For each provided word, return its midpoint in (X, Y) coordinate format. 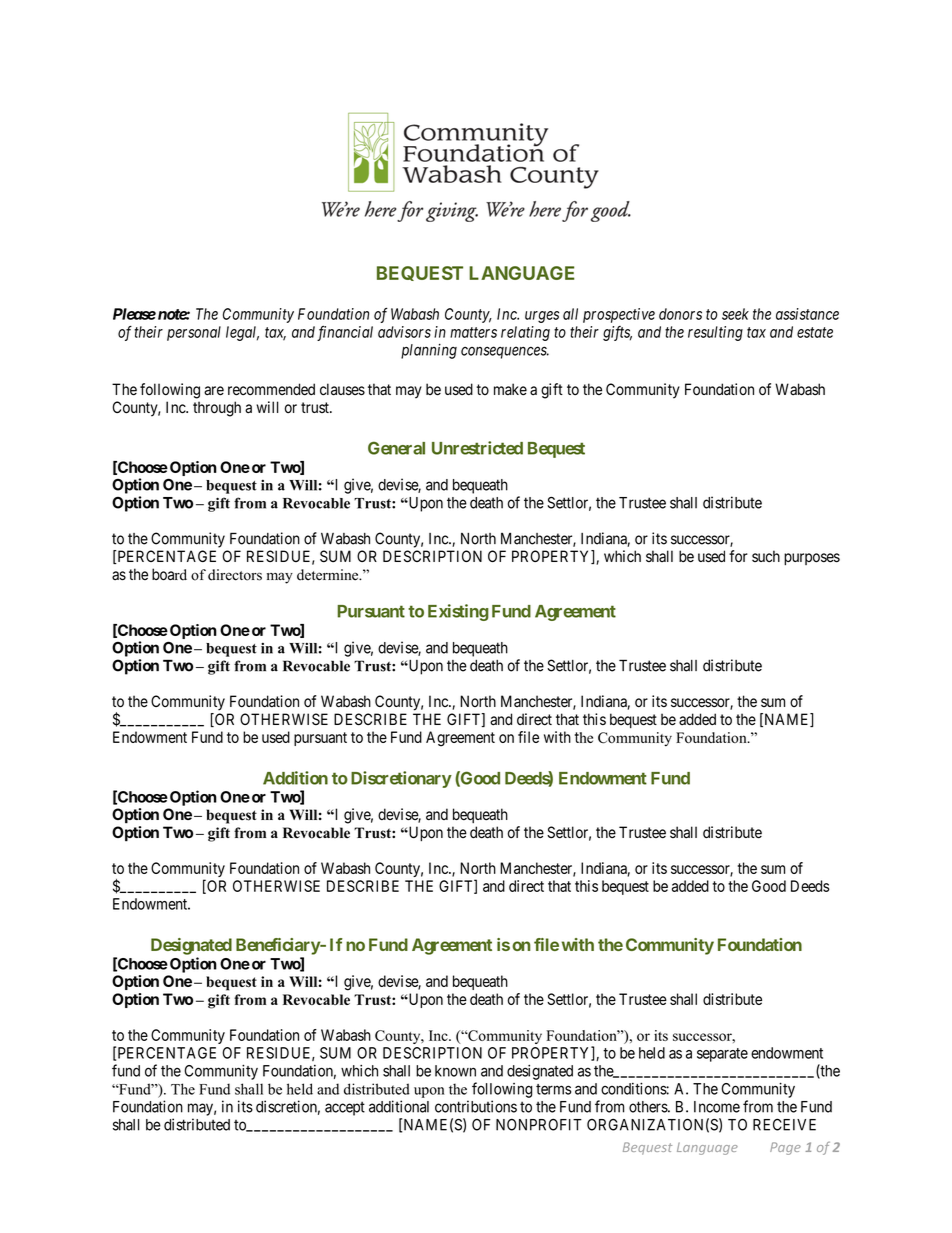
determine (329, 575)
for (738, 556)
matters (473, 332)
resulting (715, 333)
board (169, 574)
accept (345, 1108)
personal (194, 333)
